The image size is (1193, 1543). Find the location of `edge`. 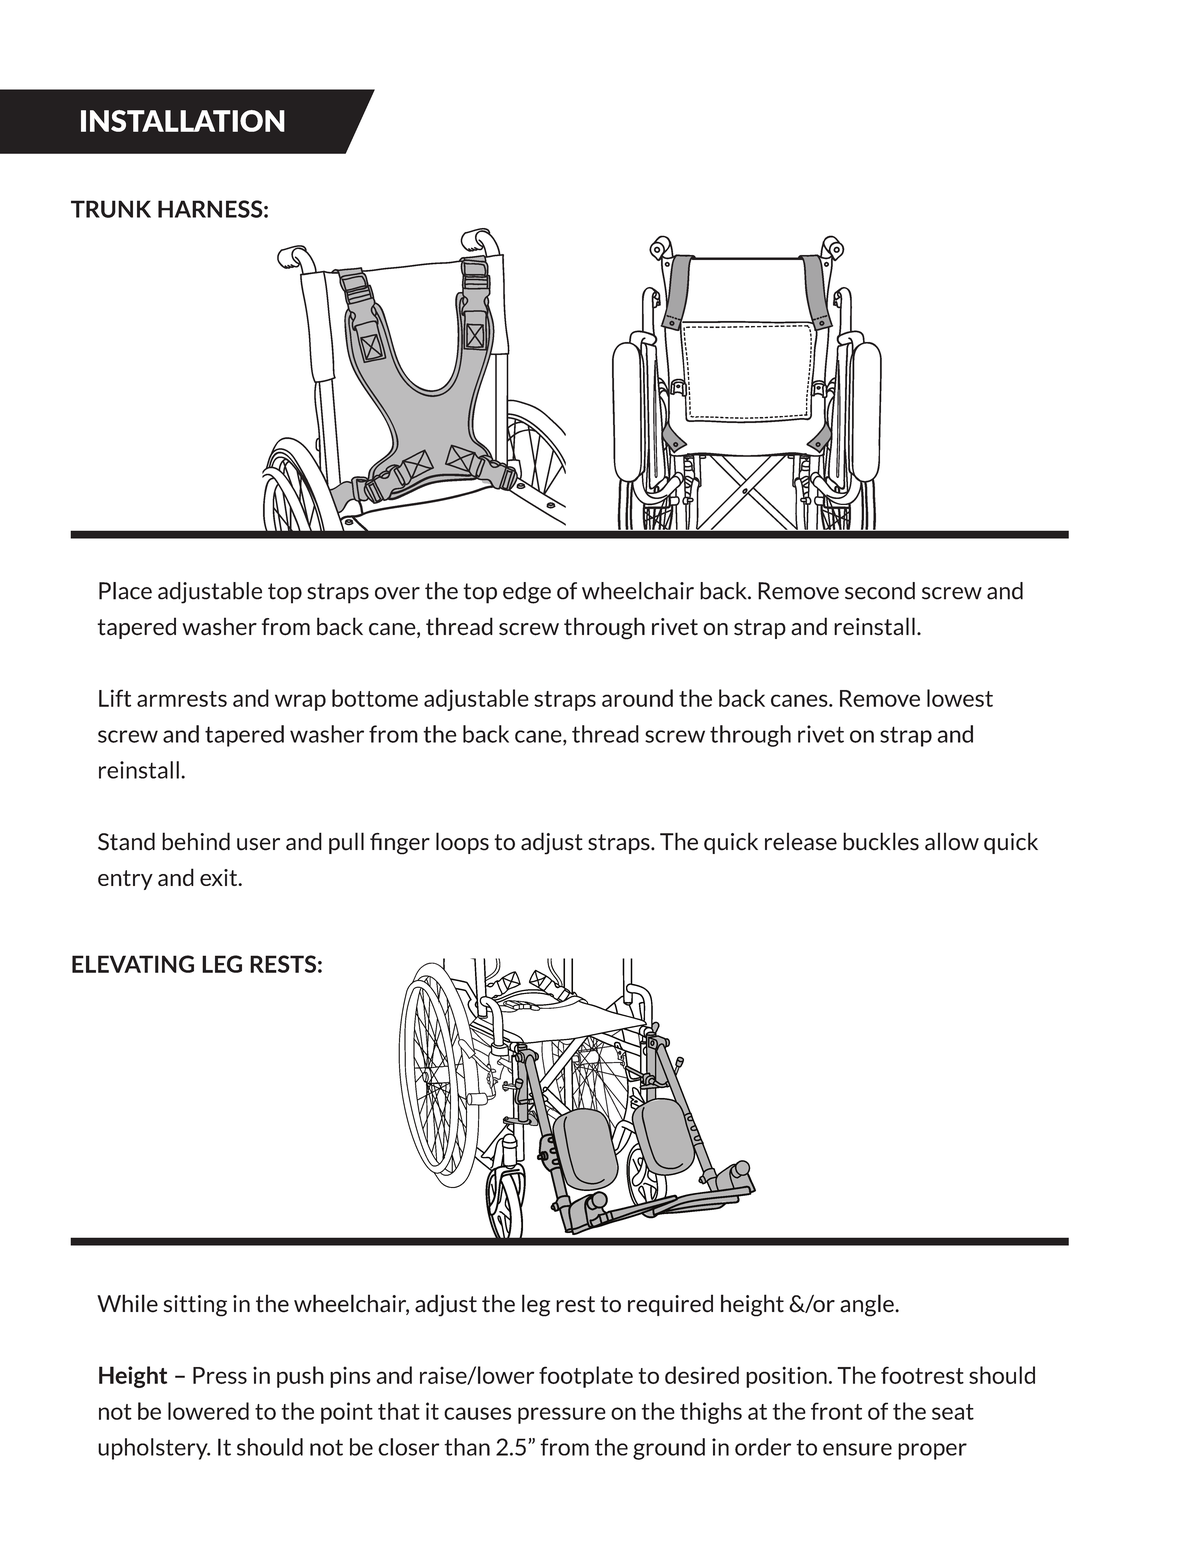

edge is located at coordinates (527, 593).
